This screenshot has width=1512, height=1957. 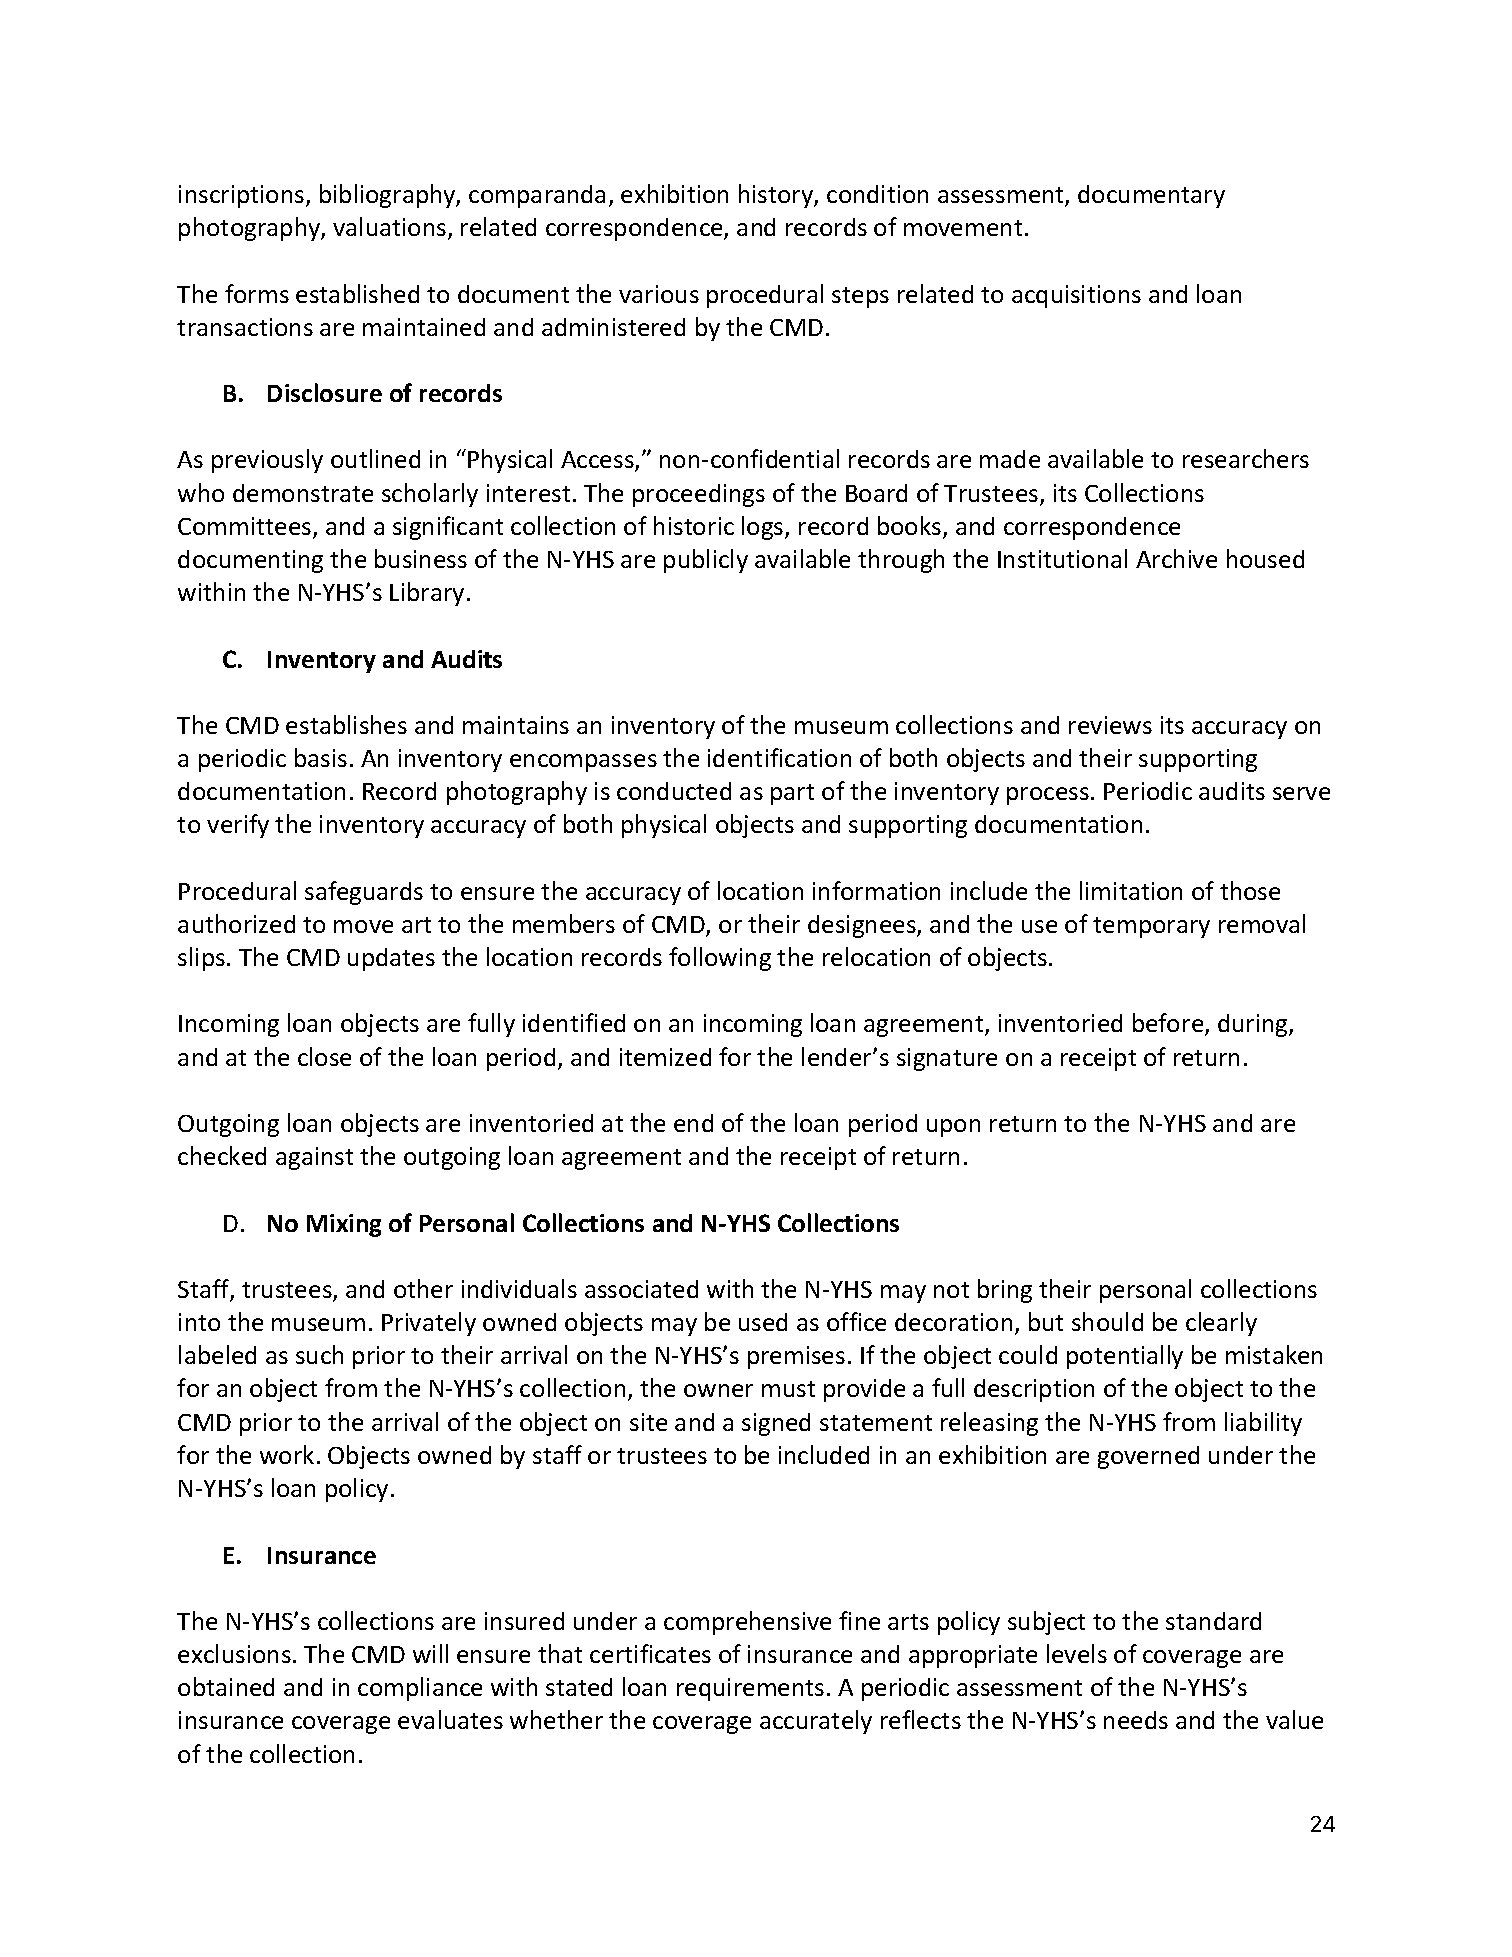 I want to click on potentially, so click(x=1125, y=1357).
